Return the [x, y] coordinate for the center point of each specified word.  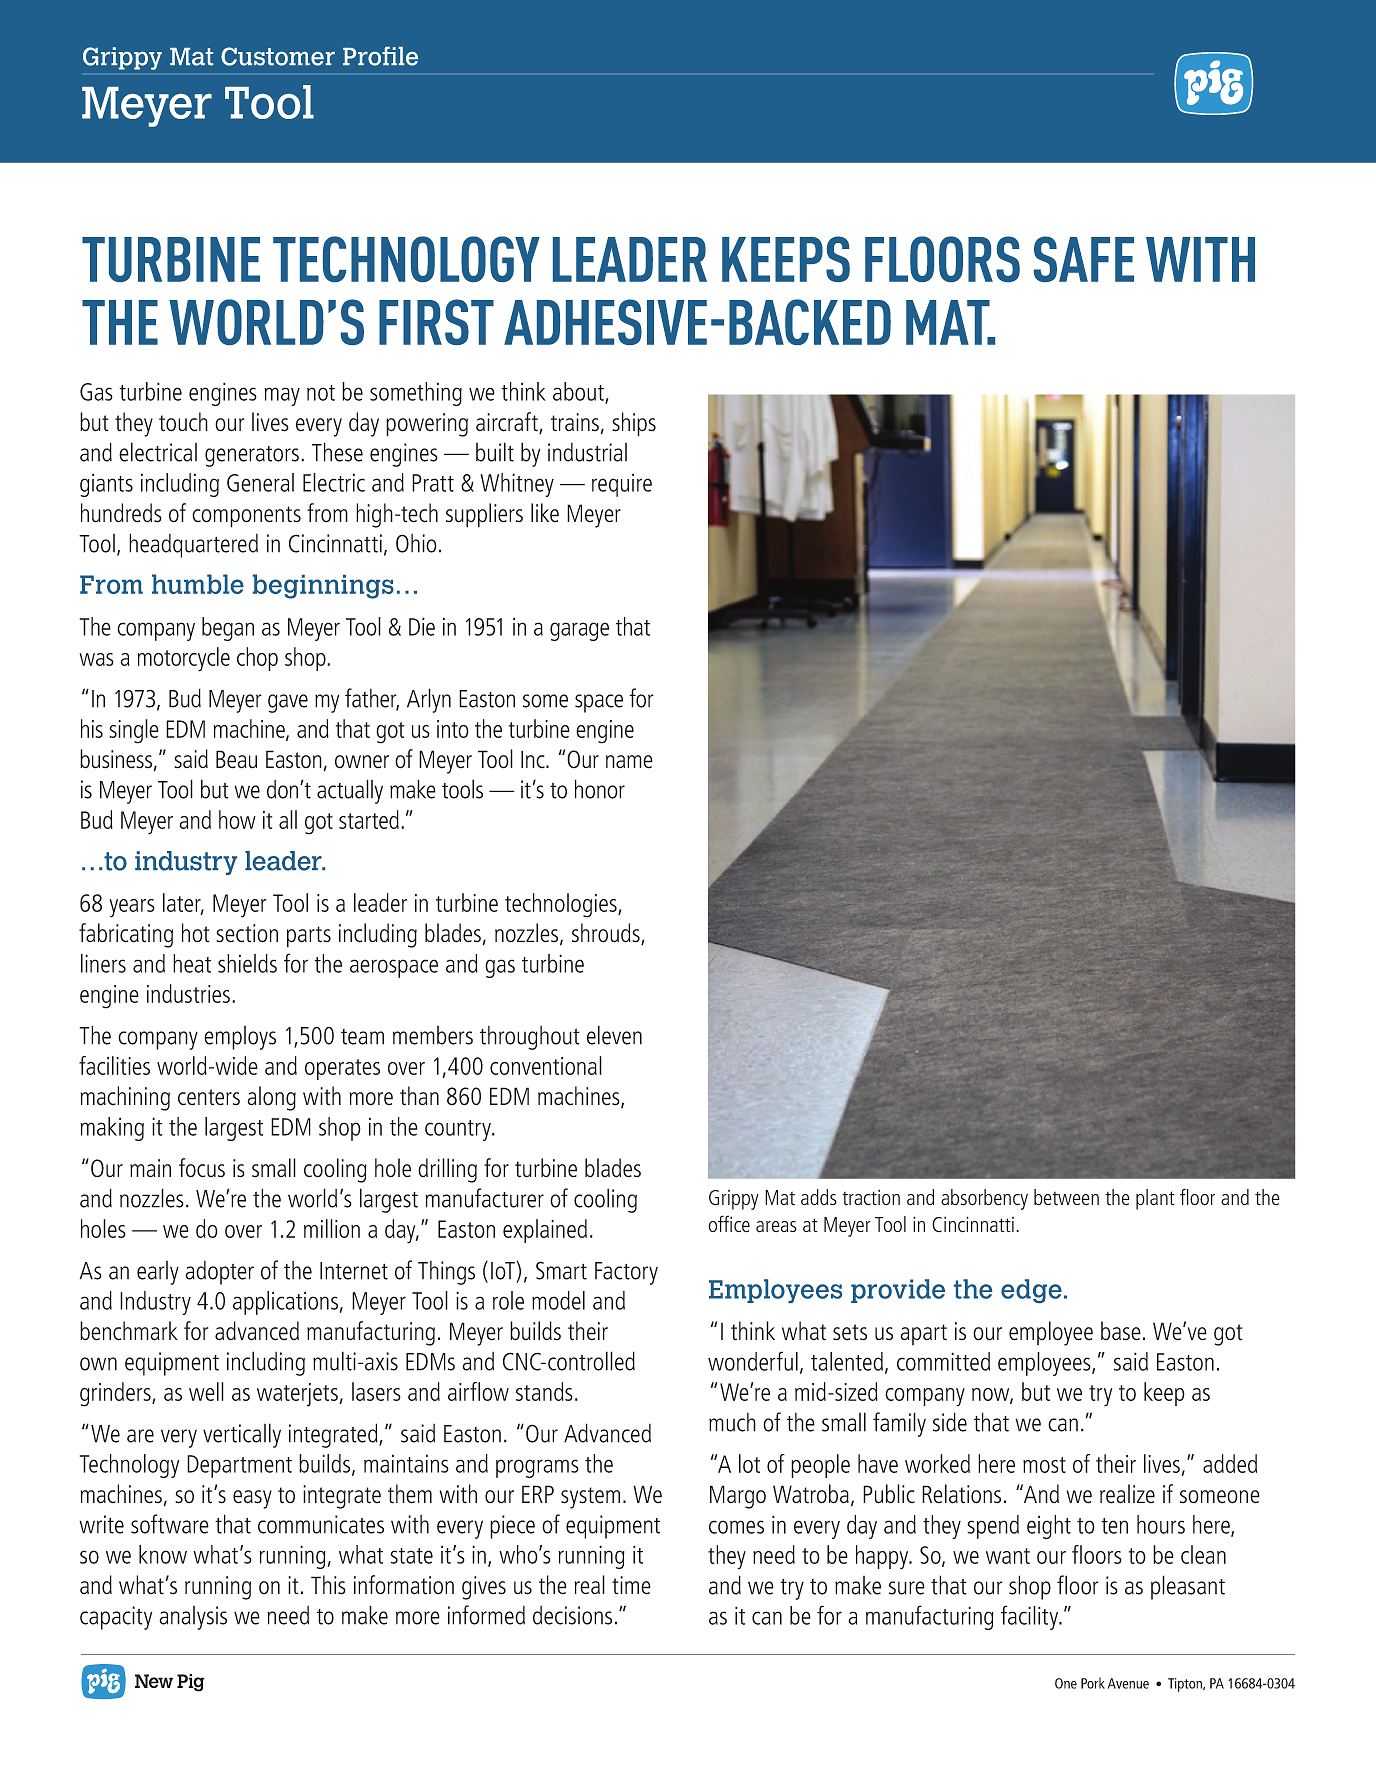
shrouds [607, 934]
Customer [278, 56]
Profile [380, 56]
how [237, 819]
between [1066, 1197]
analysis [193, 1618]
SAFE [1084, 259]
